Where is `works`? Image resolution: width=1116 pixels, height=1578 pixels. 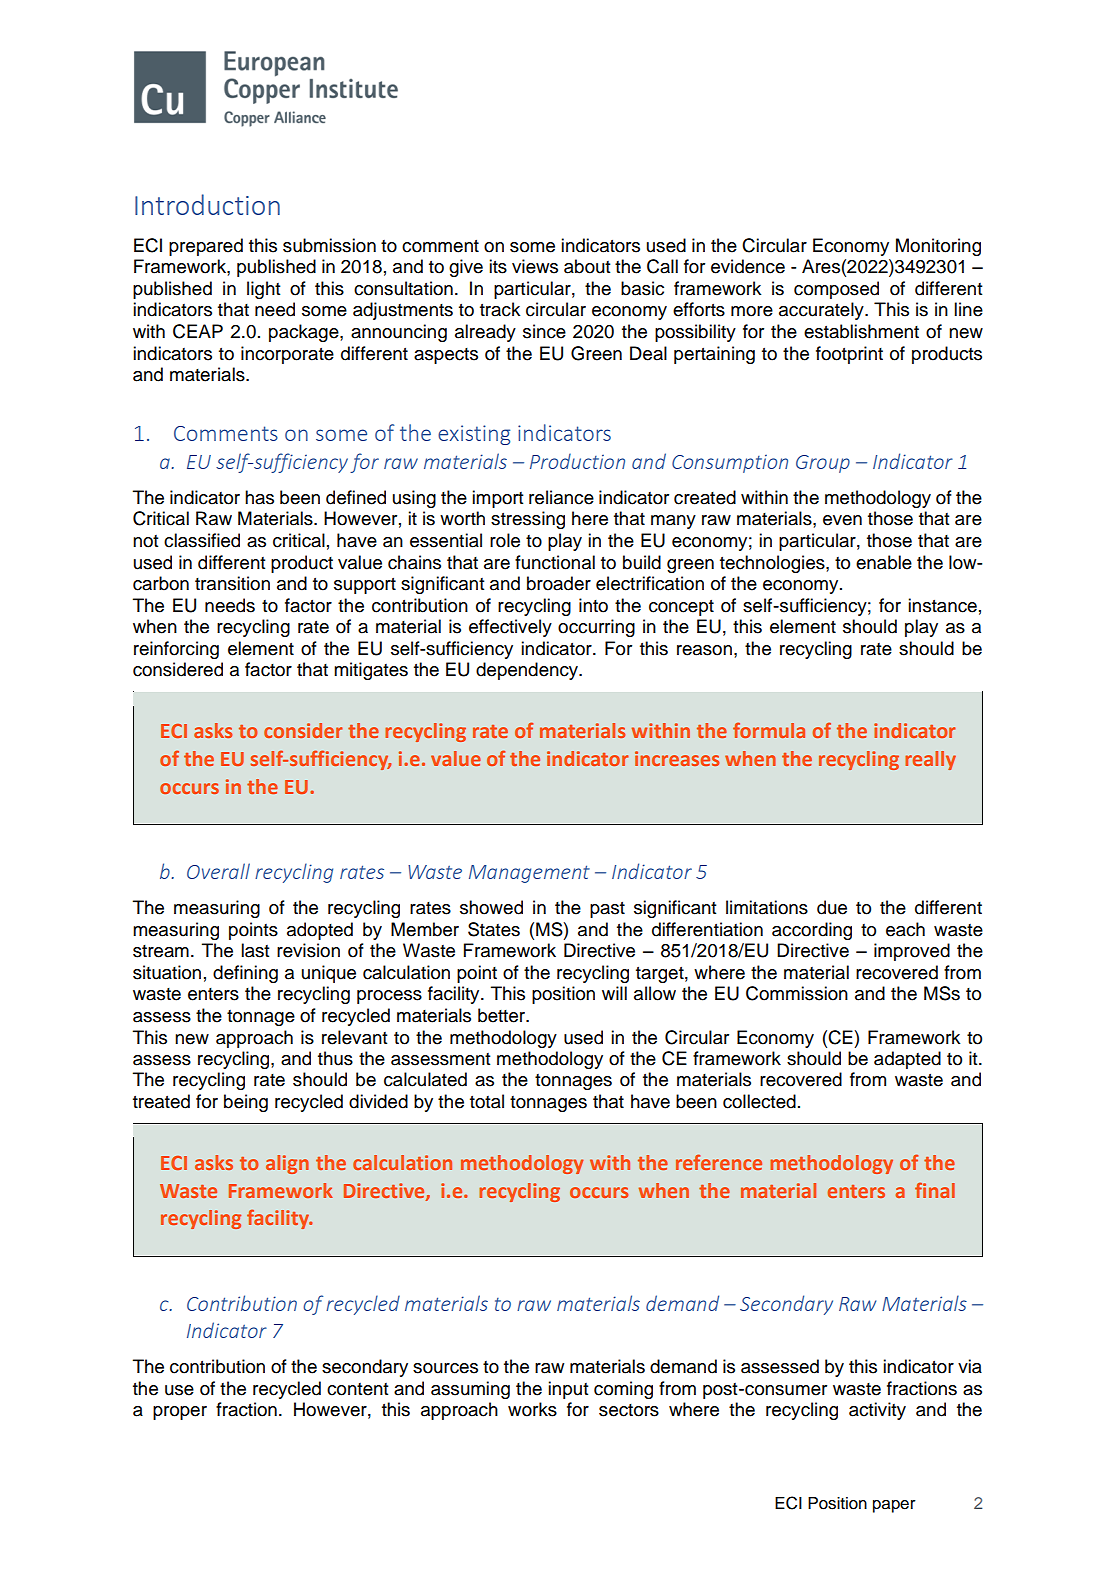 works is located at coordinates (532, 1409).
